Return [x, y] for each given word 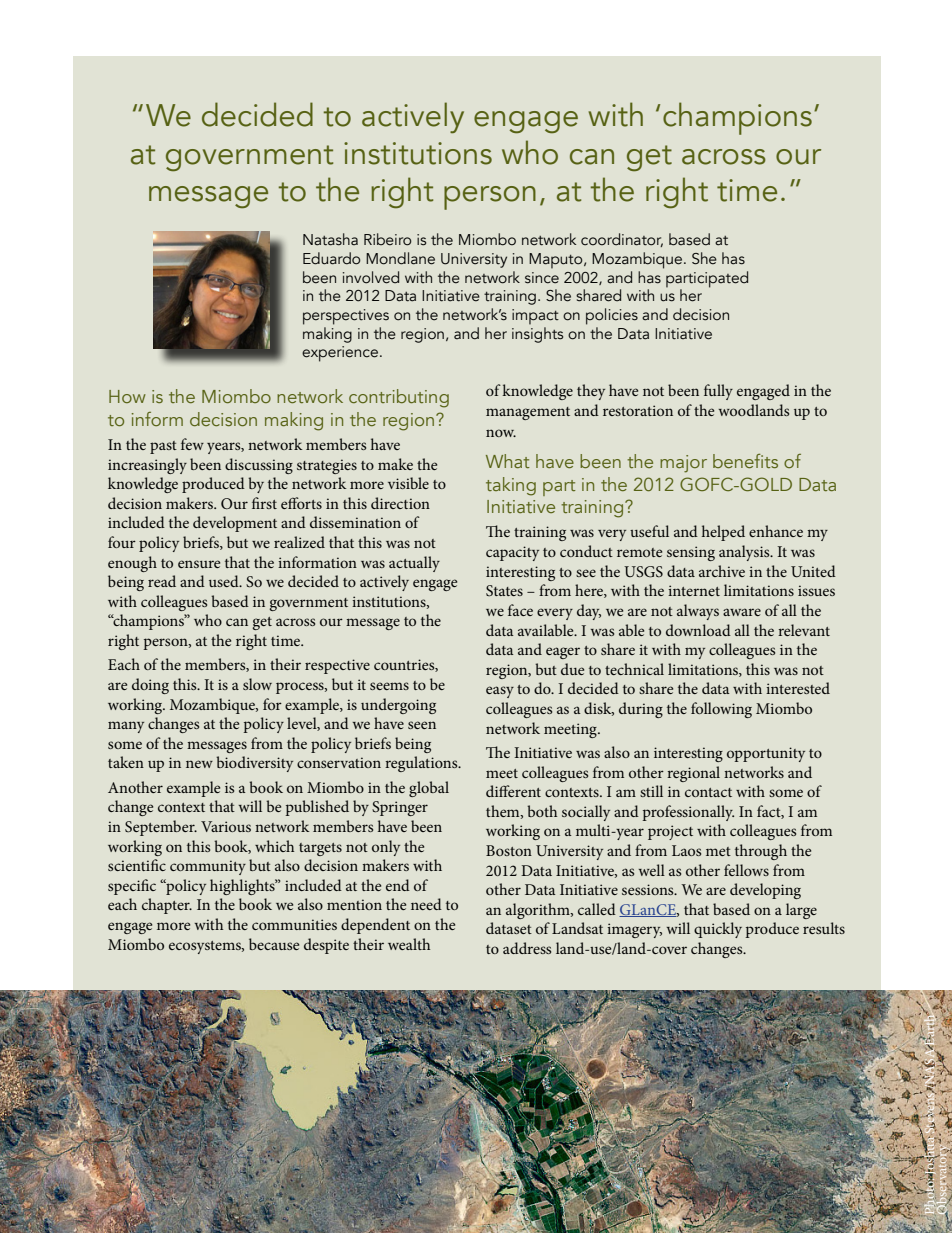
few [192, 444]
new [199, 764]
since [542, 278]
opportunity [766, 754]
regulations [422, 764]
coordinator [622, 240]
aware [742, 612]
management [528, 413]
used [225, 581]
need [426, 904]
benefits [745, 461]
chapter [167, 906]
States [504, 590]
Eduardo [332, 258]
